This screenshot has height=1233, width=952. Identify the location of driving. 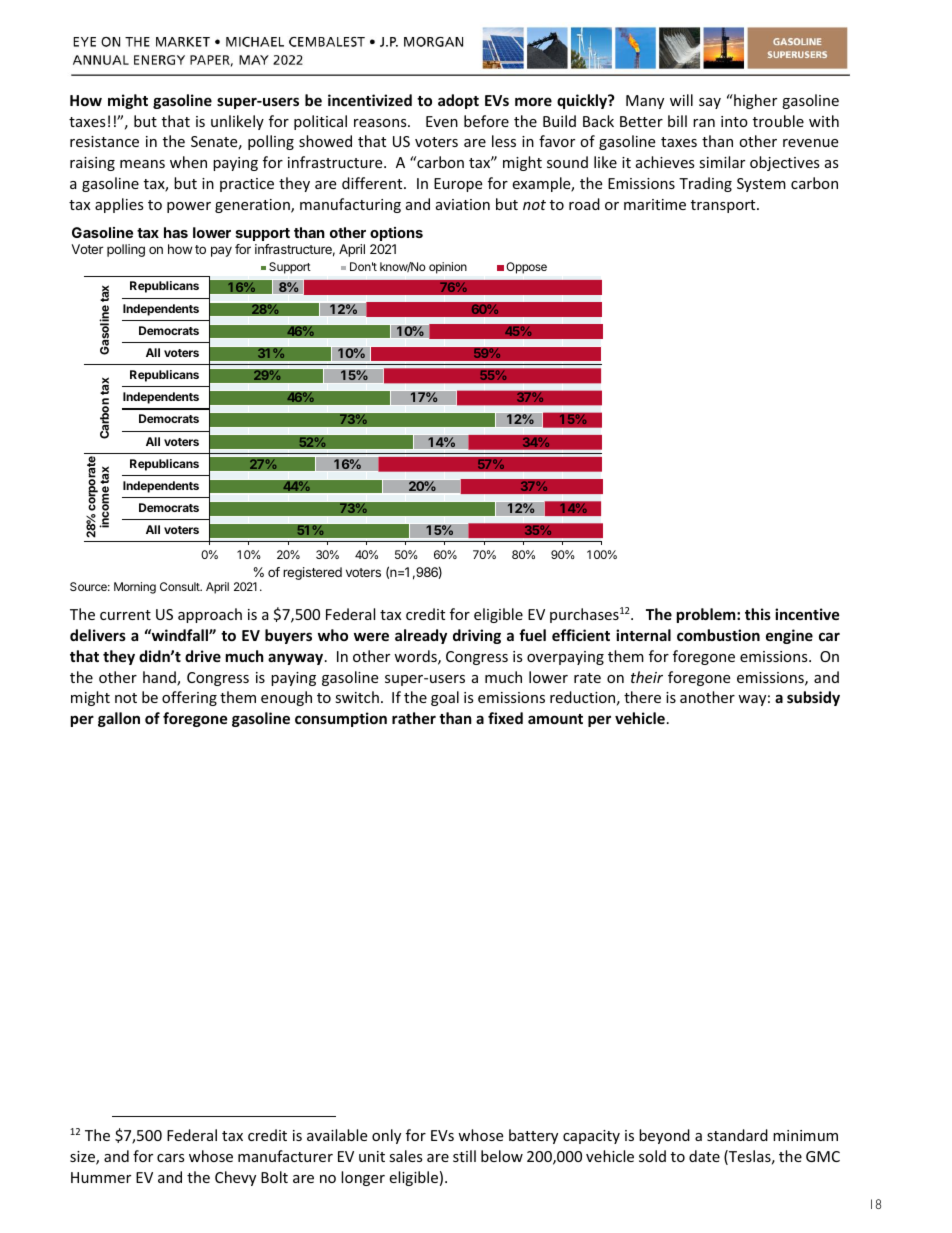
(477, 636).
